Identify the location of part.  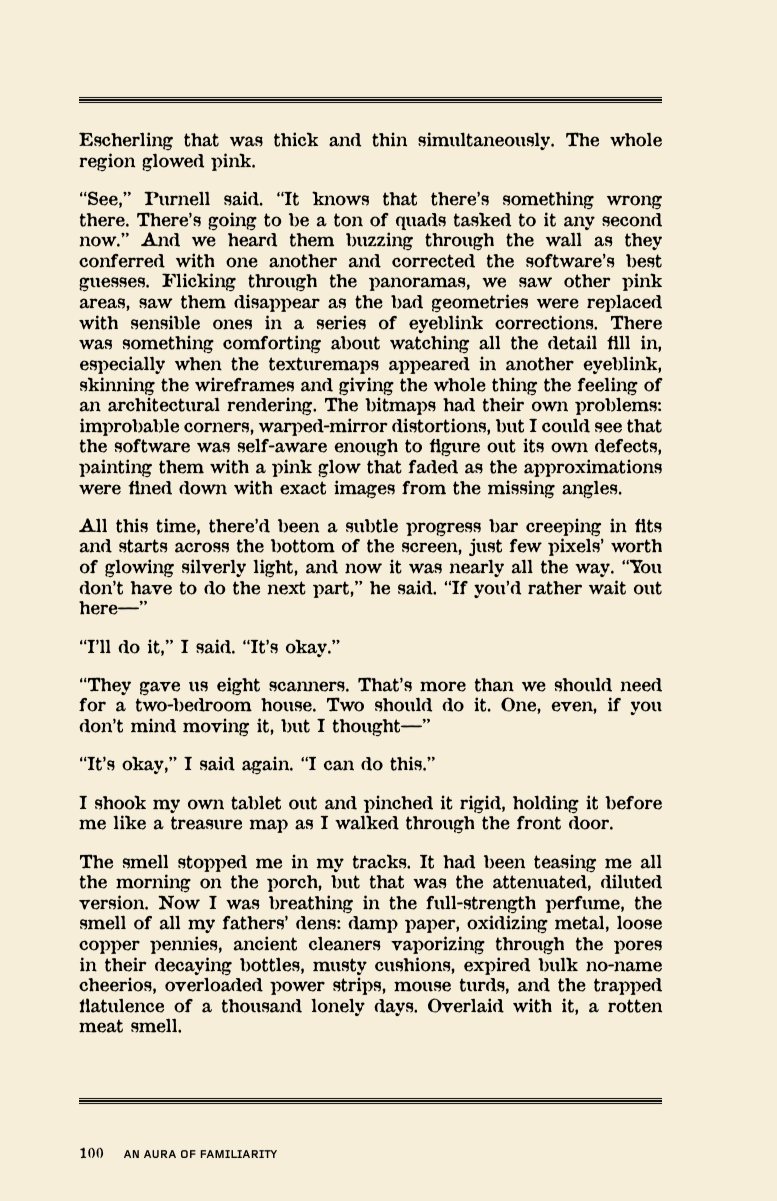
(332, 589).
